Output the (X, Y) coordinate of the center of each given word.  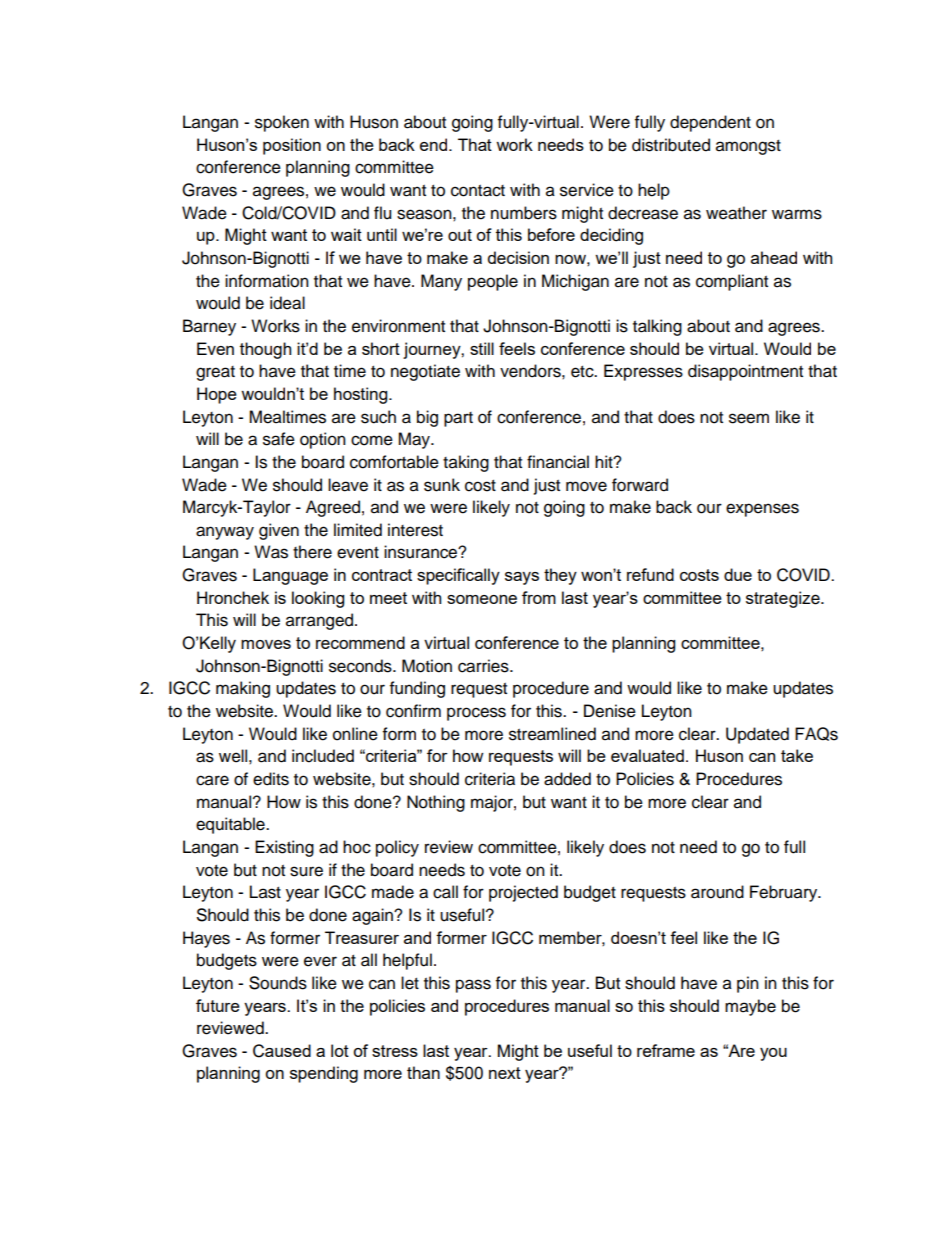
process (476, 714)
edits (271, 779)
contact (478, 191)
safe (279, 439)
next (505, 1073)
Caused (282, 1051)
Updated (757, 735)
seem (749, 418)
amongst (748, 147)
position (292, 146)
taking (466, 463)
